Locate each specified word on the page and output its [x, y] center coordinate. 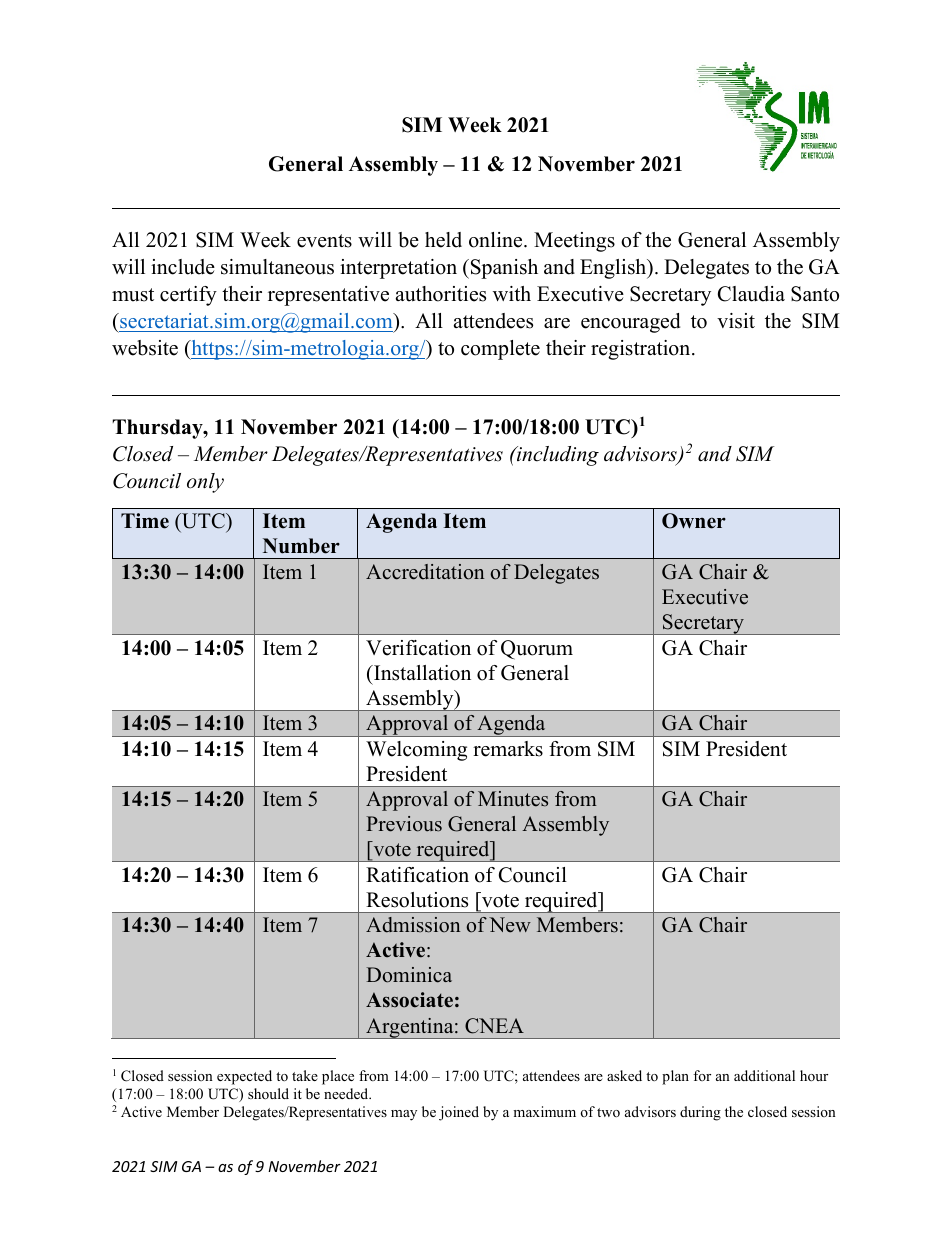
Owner [694, 521]
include [183, 267]
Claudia [751, 294]
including [557, 456]
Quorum [537, 650]
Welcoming [416, 751]
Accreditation [425, 572]
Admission [413, 925]
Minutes [513, 799]
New [510, 925]
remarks [508, 749]
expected [244, 1077]
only [205, 483]
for [702, 1075]
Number [301, 546]
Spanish [503, 269]
